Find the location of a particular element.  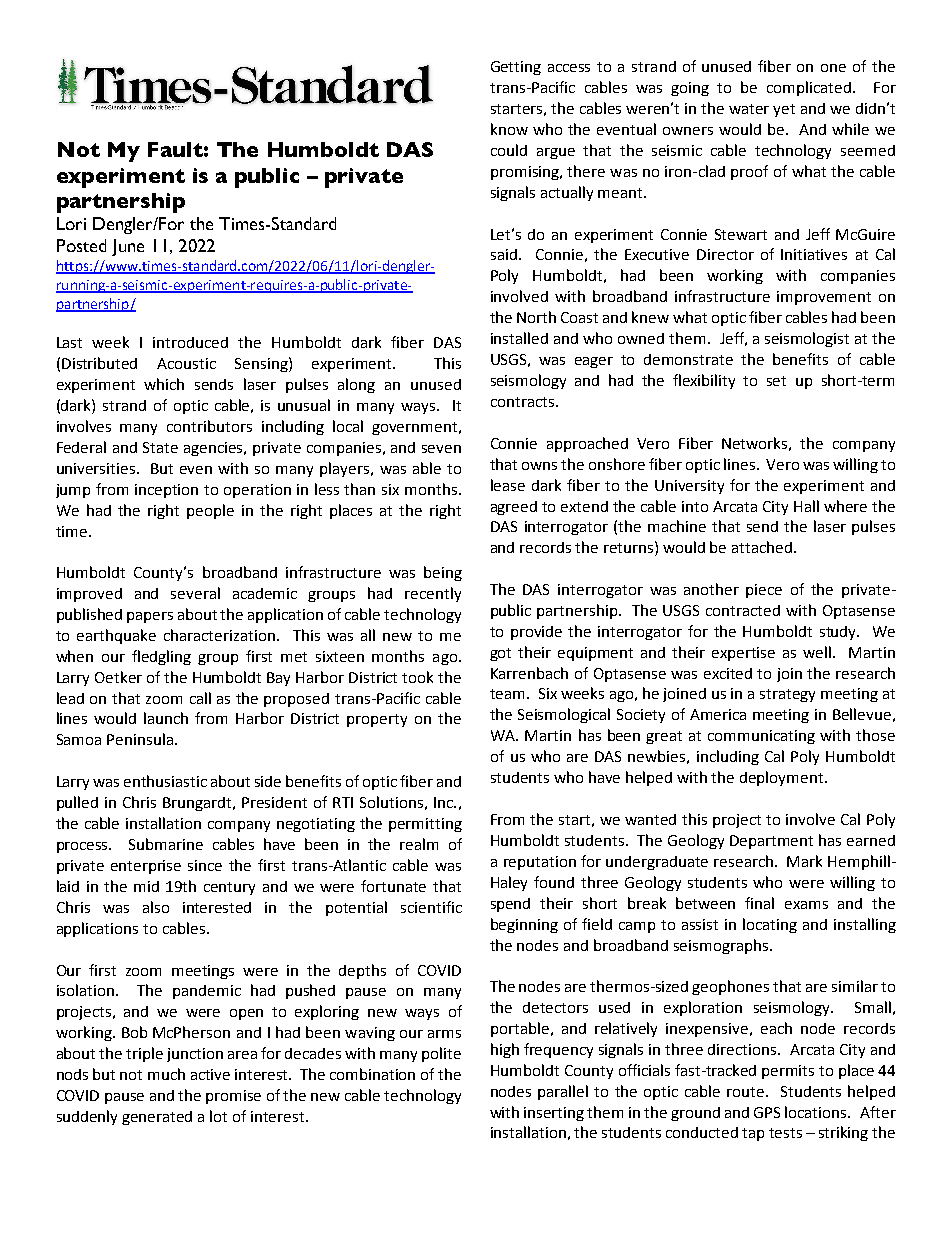

generated is located at coordinates (157, 1118).
